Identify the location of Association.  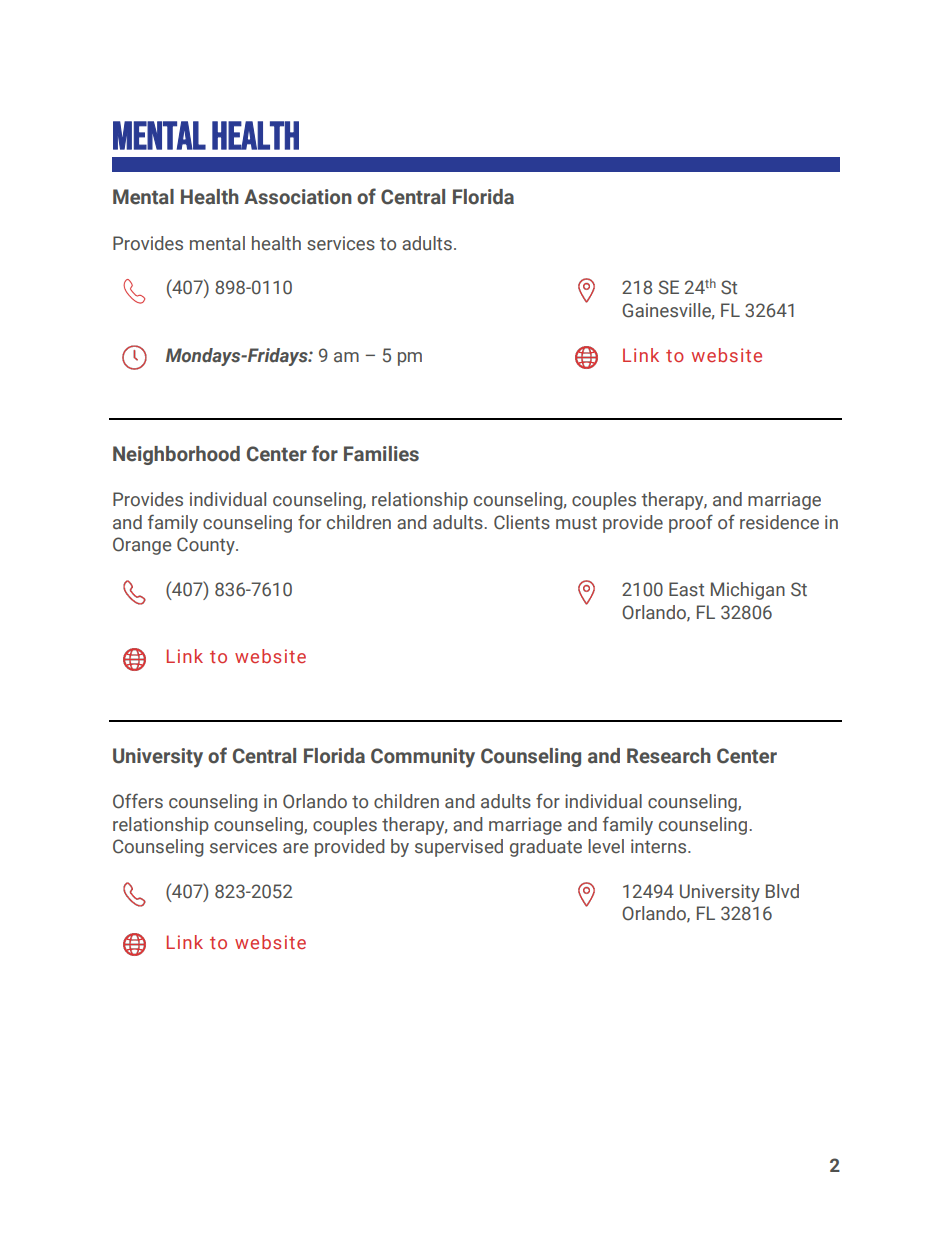
(298, 197).
